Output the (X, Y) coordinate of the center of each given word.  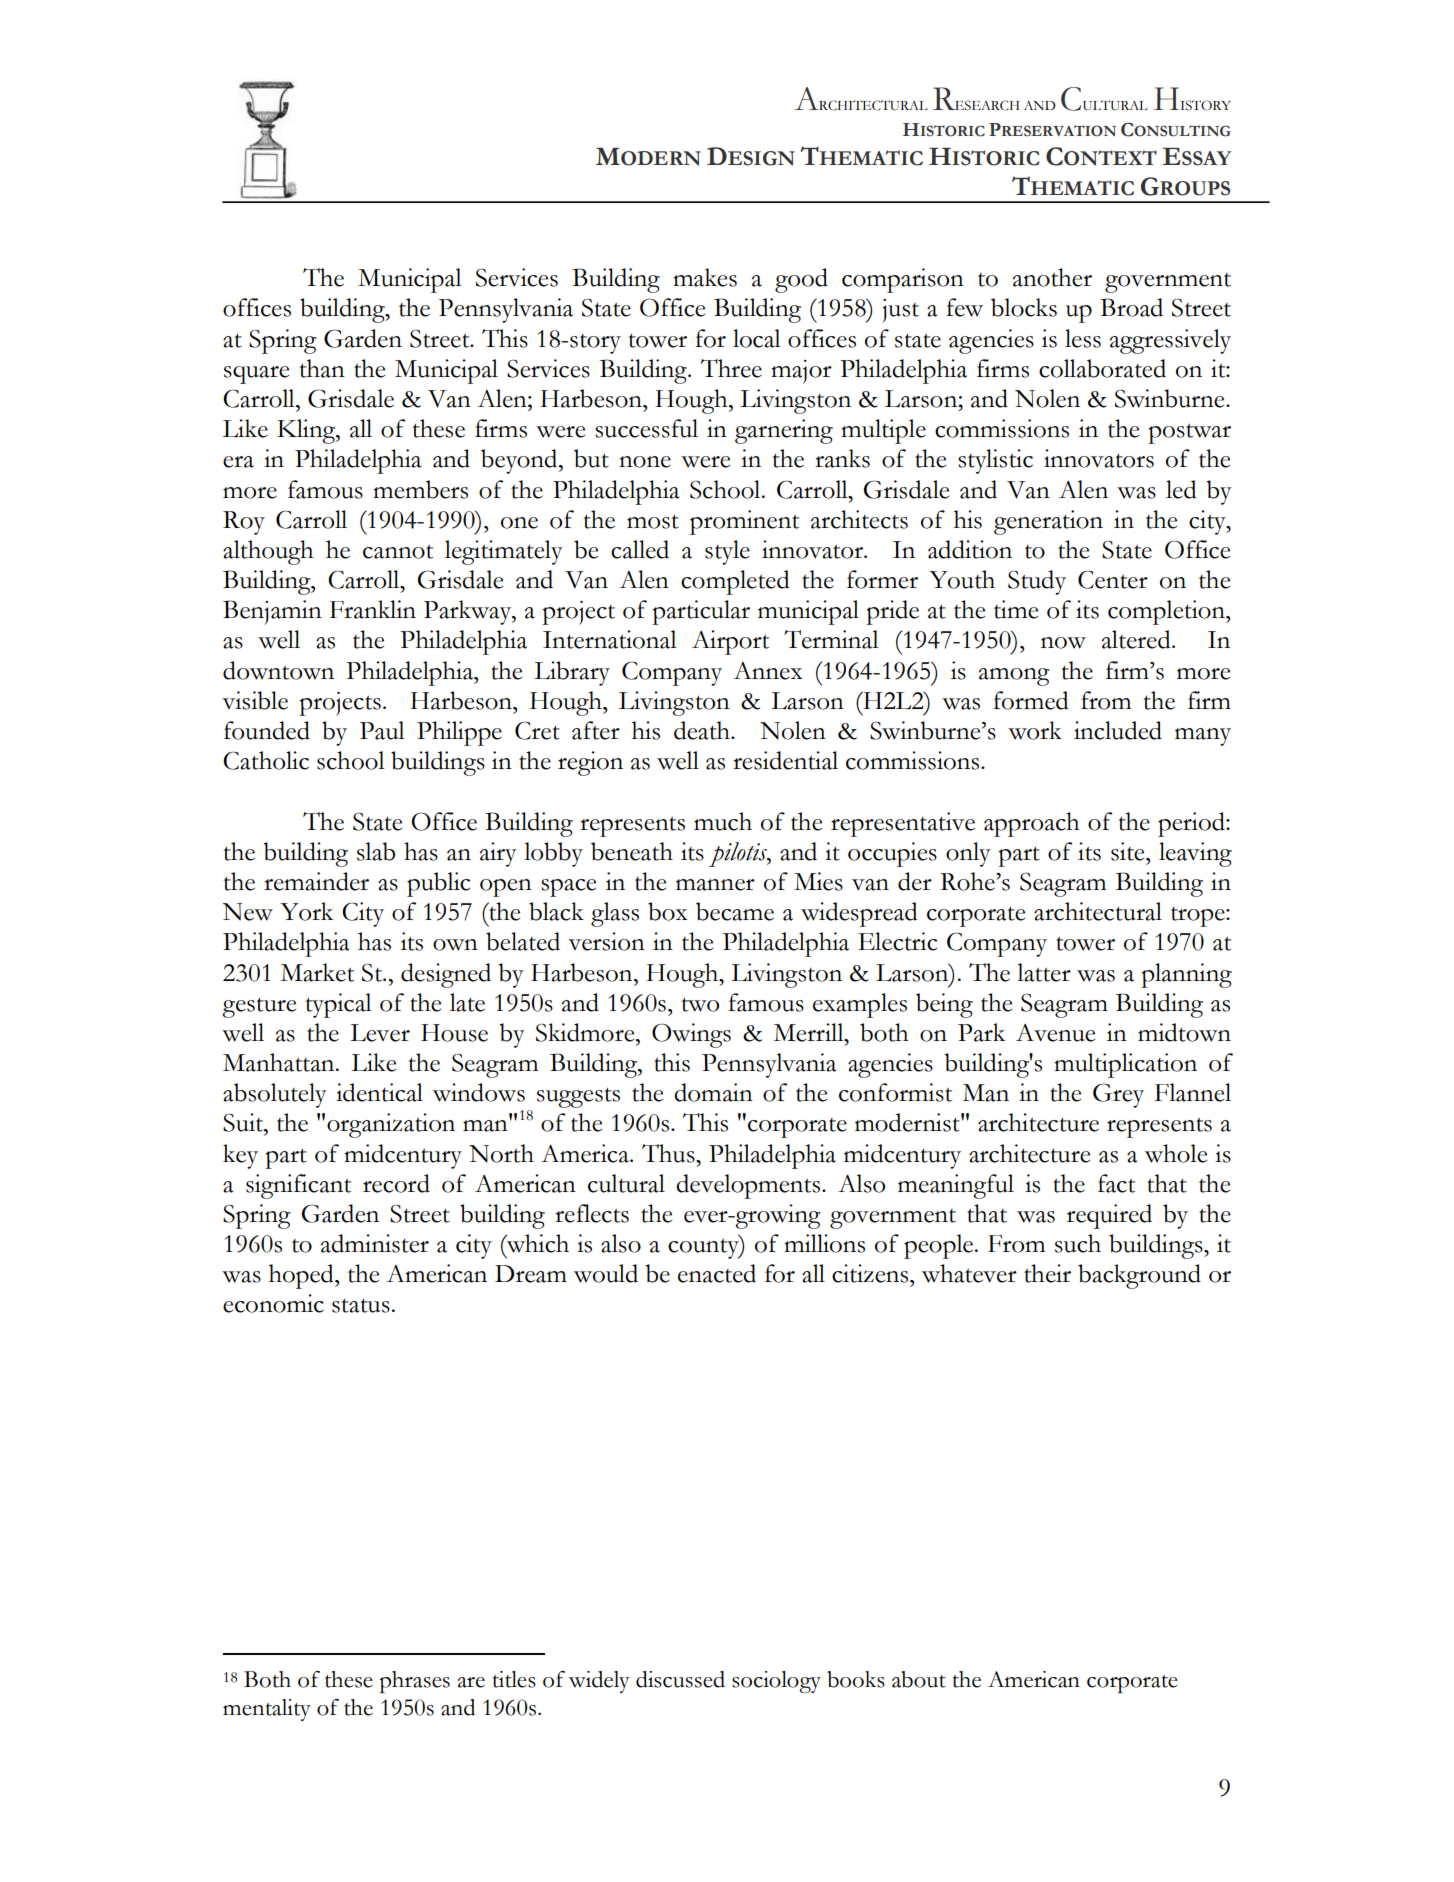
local (757, 338)
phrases (414, 1682)
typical (338, 1005)
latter (1044, 972)
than (322, 368)
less (1083, 338)
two (700, 1004)
